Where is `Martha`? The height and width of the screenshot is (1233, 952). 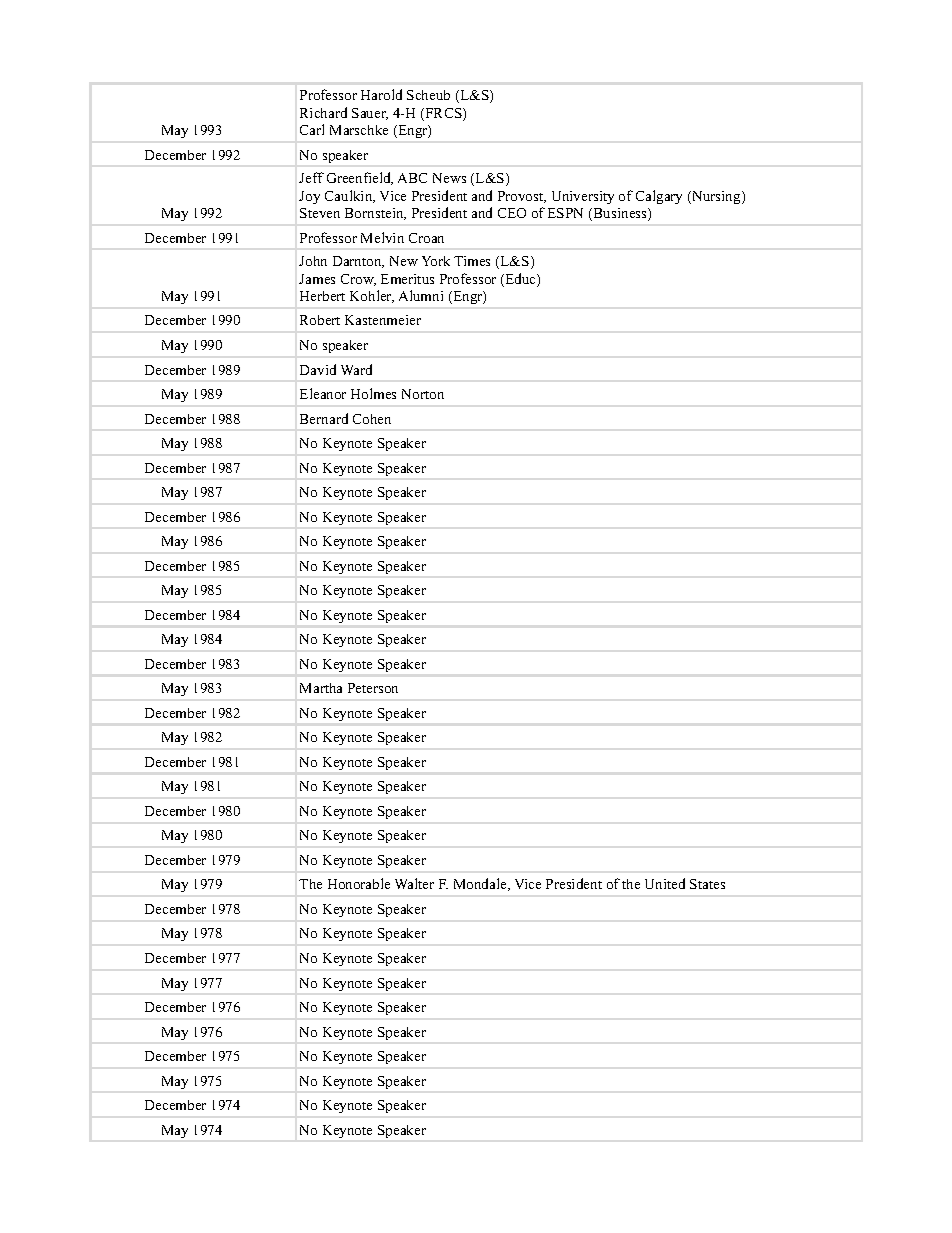
Martha is located at coordinates (321, 688).
